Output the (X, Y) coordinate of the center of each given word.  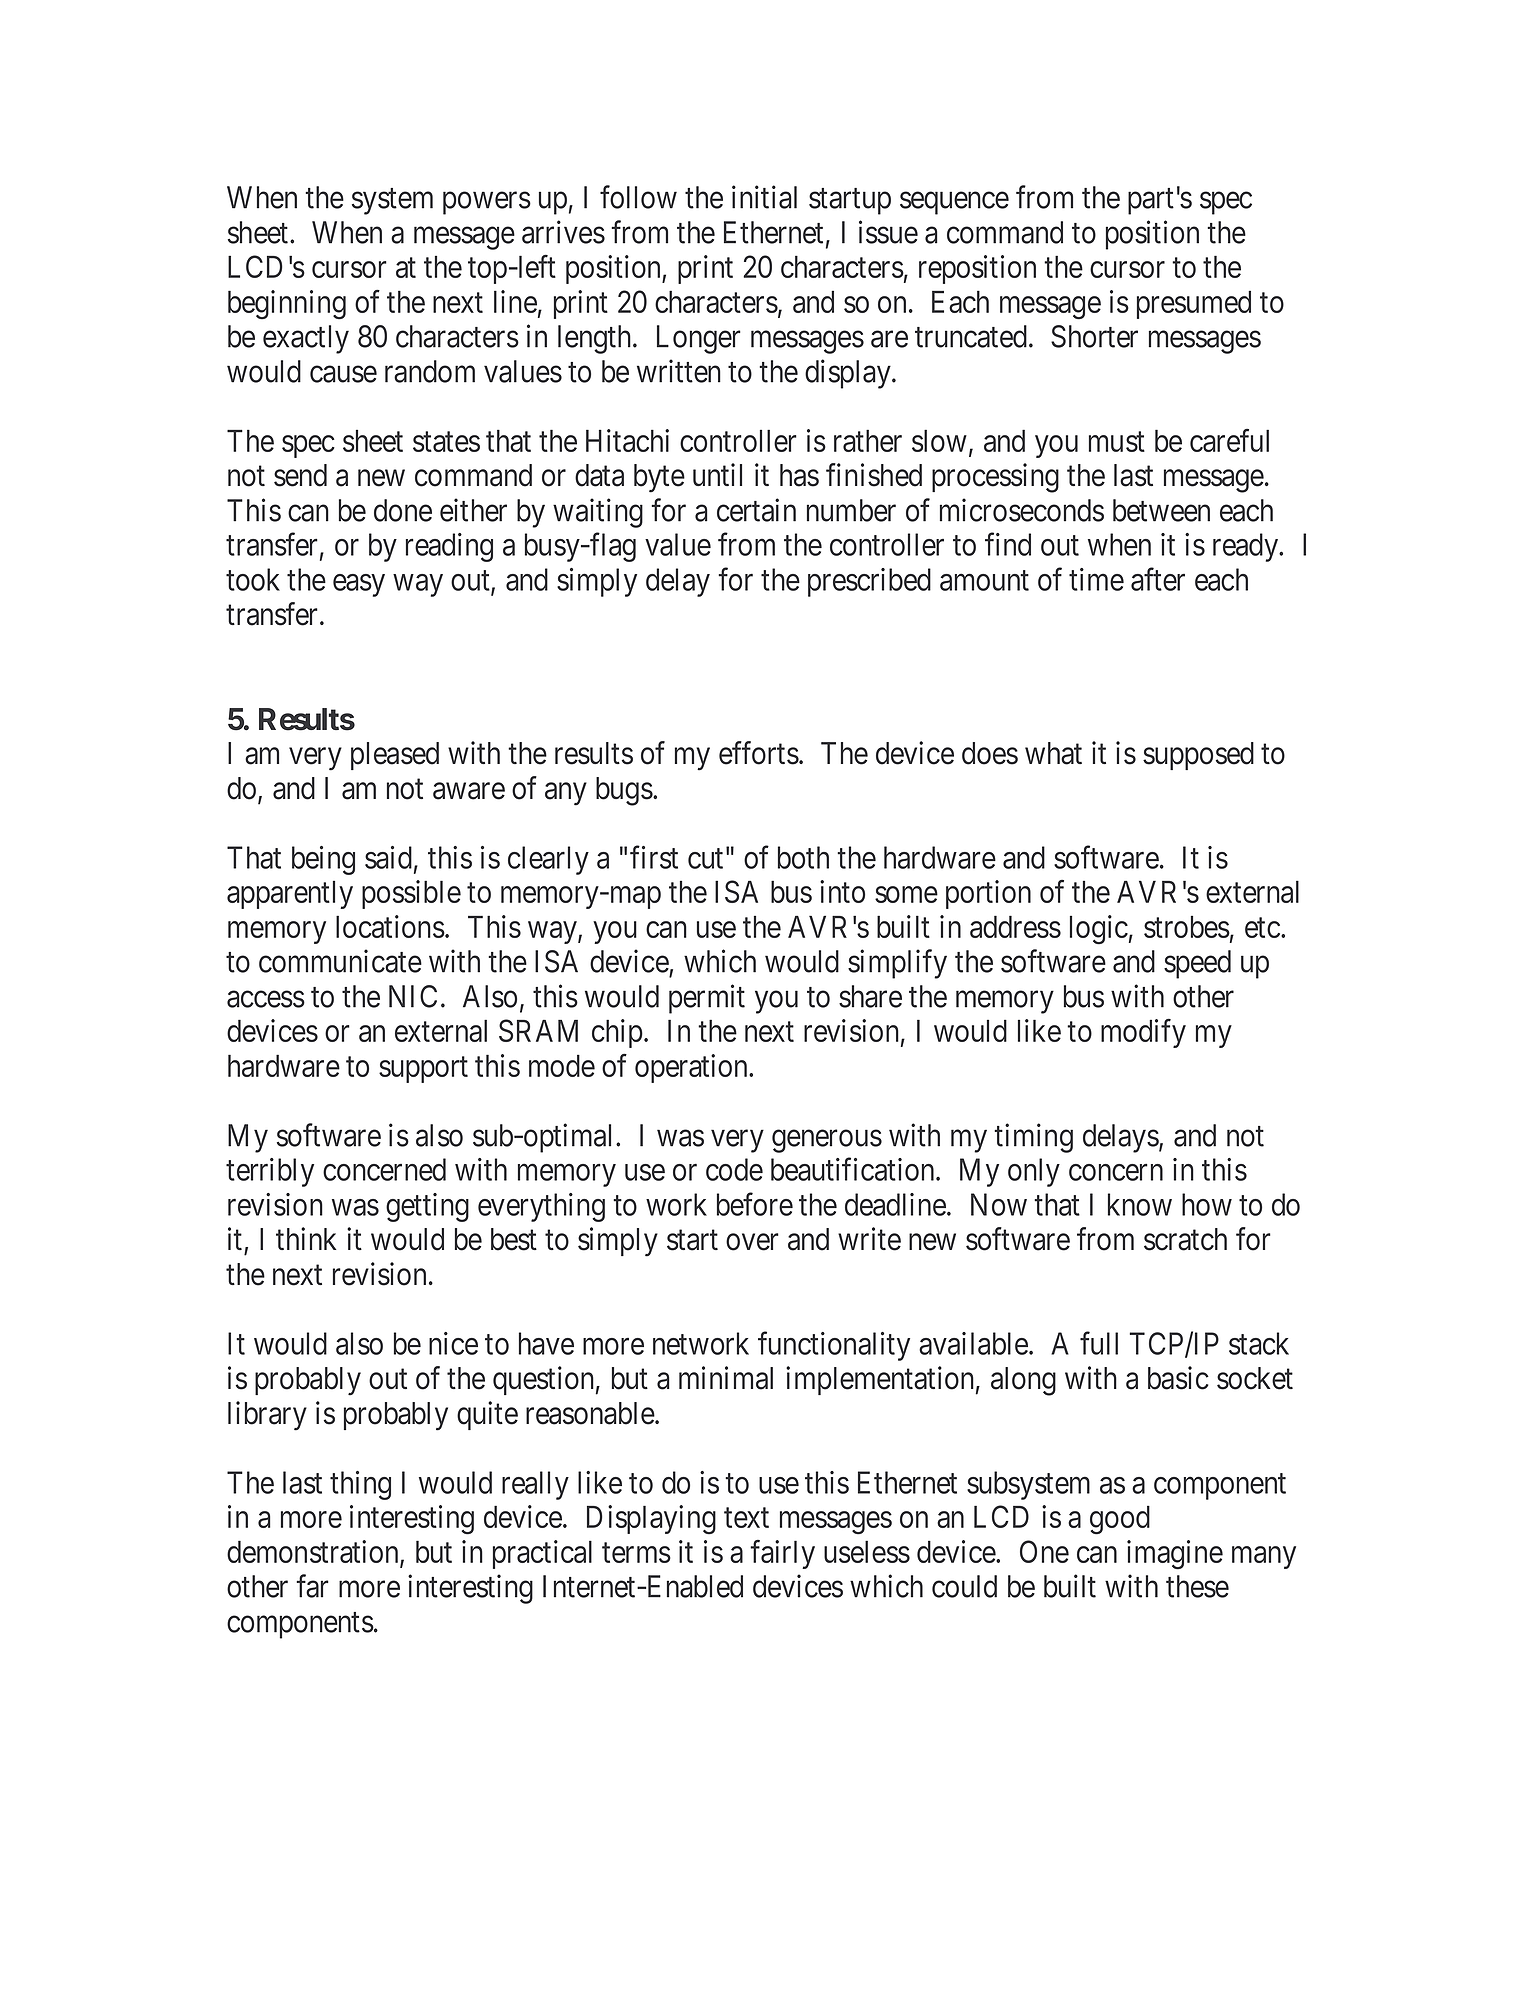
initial (764, 197)
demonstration (314, 1553)
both (803, 857)
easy (359, 585)
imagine (1175, 1555)
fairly (782, 1554)
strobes (1187, 927)
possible (411, 894)
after (1158, 579)
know (1140, 1204)
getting (427, 1207)
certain (756, 510)
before (755, 1204)
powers (487, 203)
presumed (1194, 304)
